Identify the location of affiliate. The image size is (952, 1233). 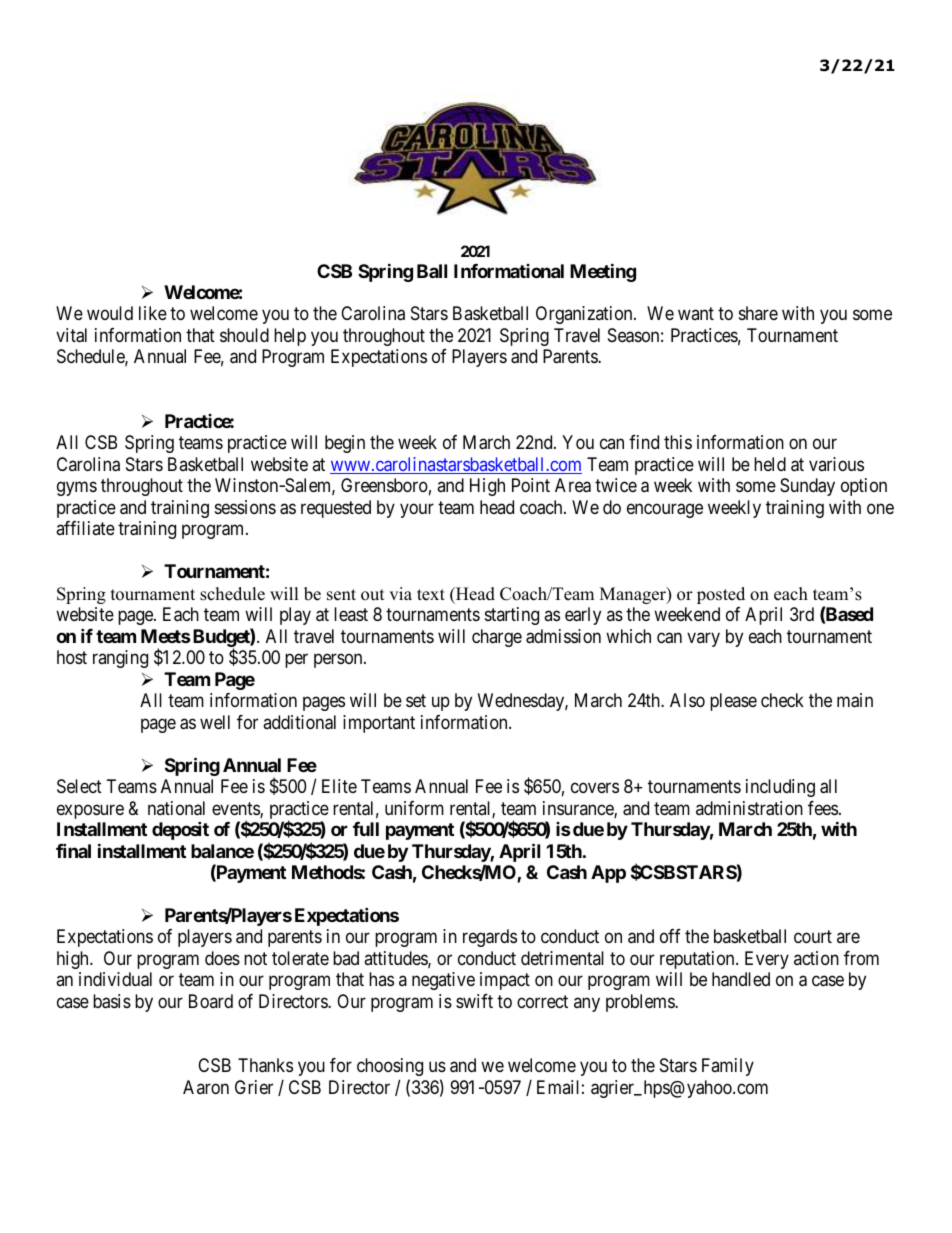
(85, 528).
